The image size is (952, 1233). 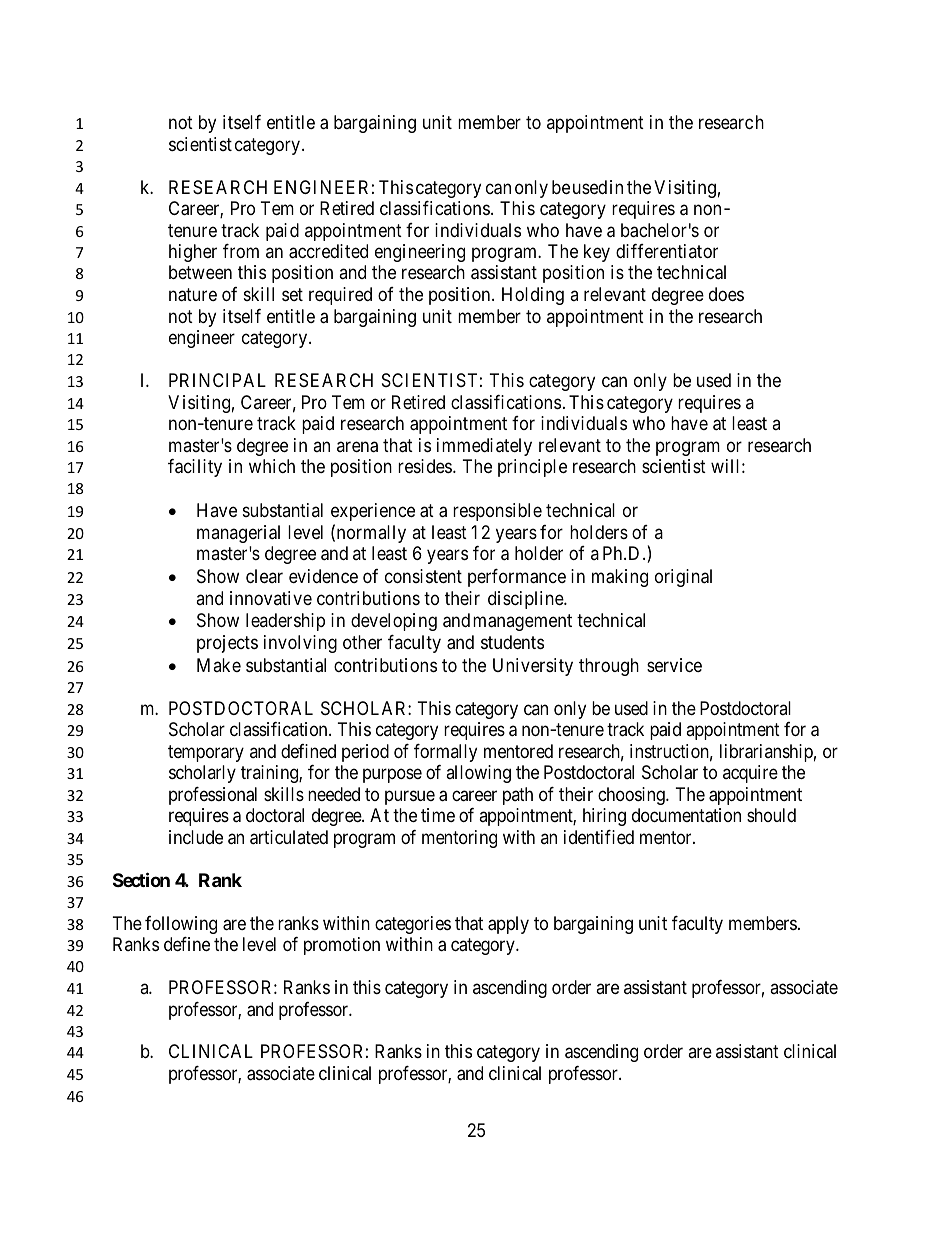 What do you see at coordinates (217, 380) in the page?
I see `PRINCIPAL` at bounding box center [217, 380].
